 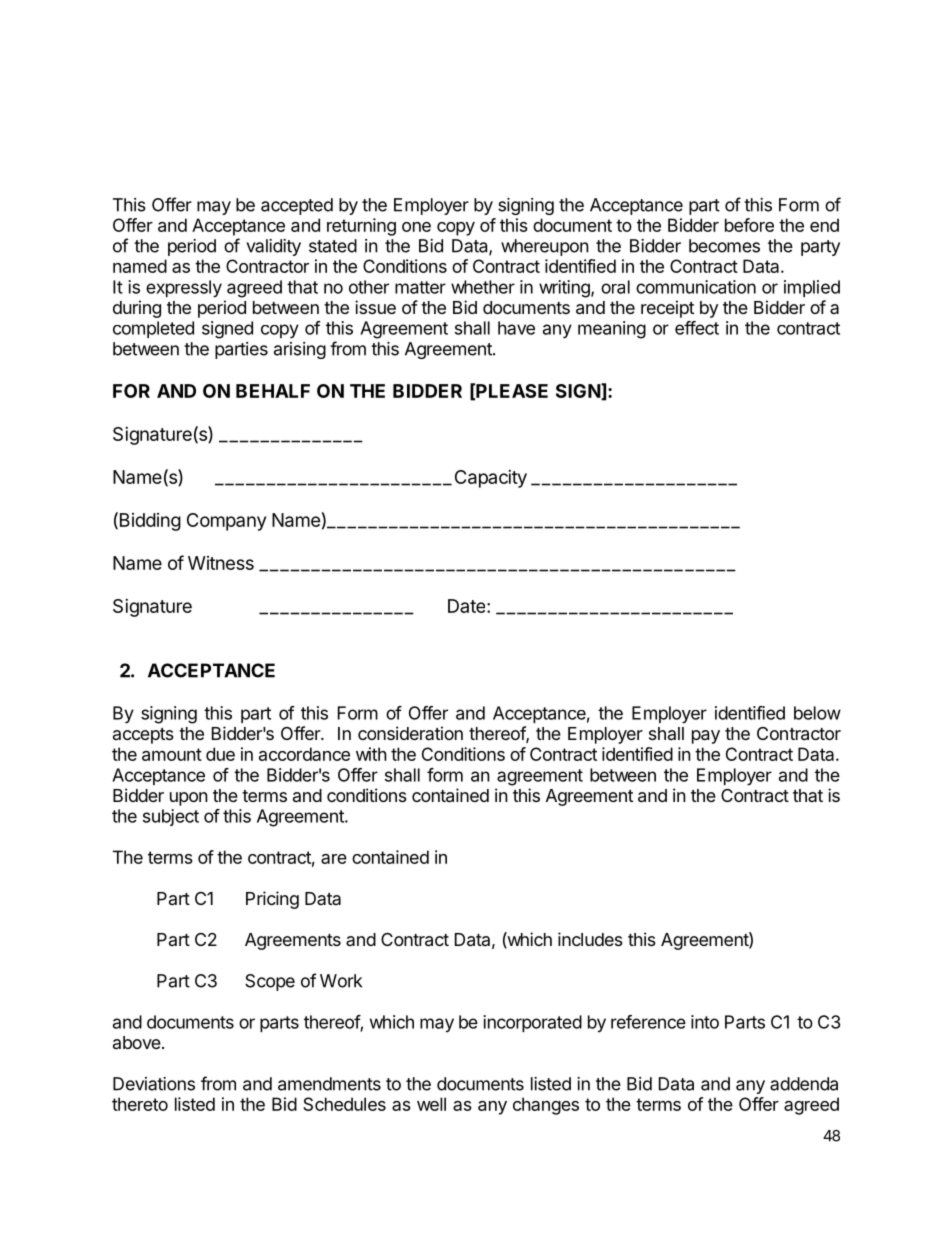 What do you see at coordinates (431, 1104) in the image?
I see `well` at bounding box center [431, 1104].
